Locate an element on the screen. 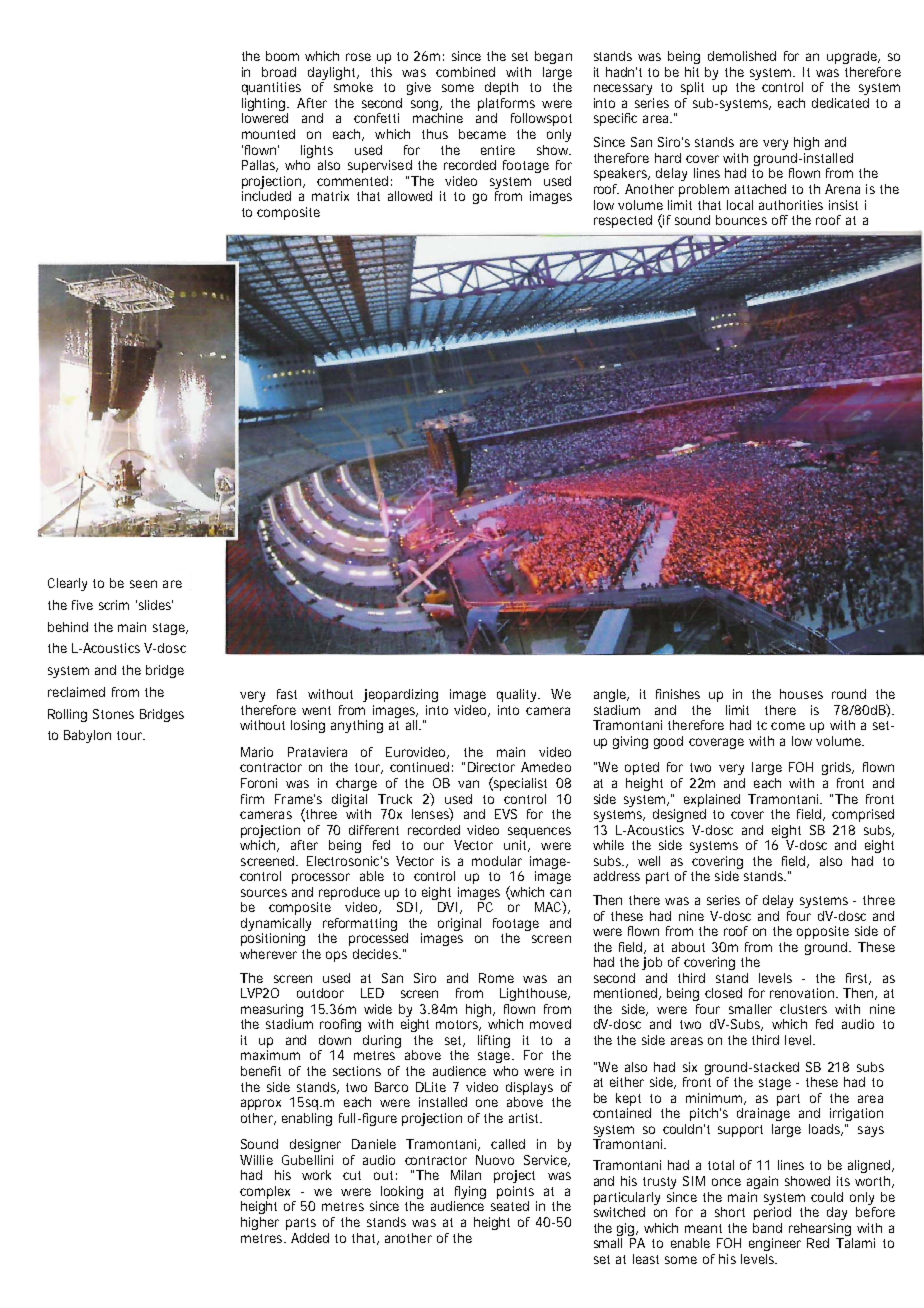  flying is located at coordinates (470, 1194).
